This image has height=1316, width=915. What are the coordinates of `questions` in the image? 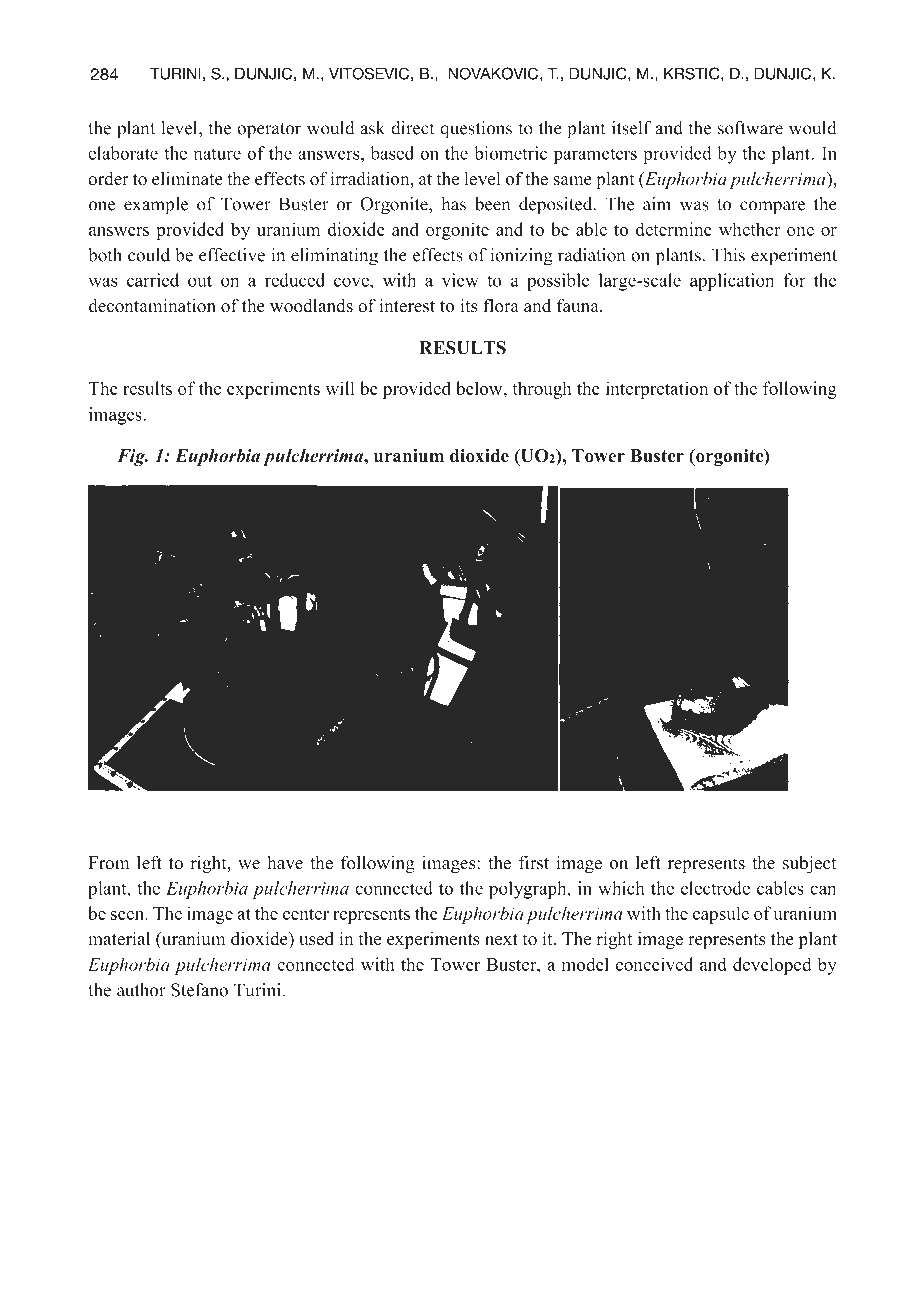 It's located at (476, 130).
